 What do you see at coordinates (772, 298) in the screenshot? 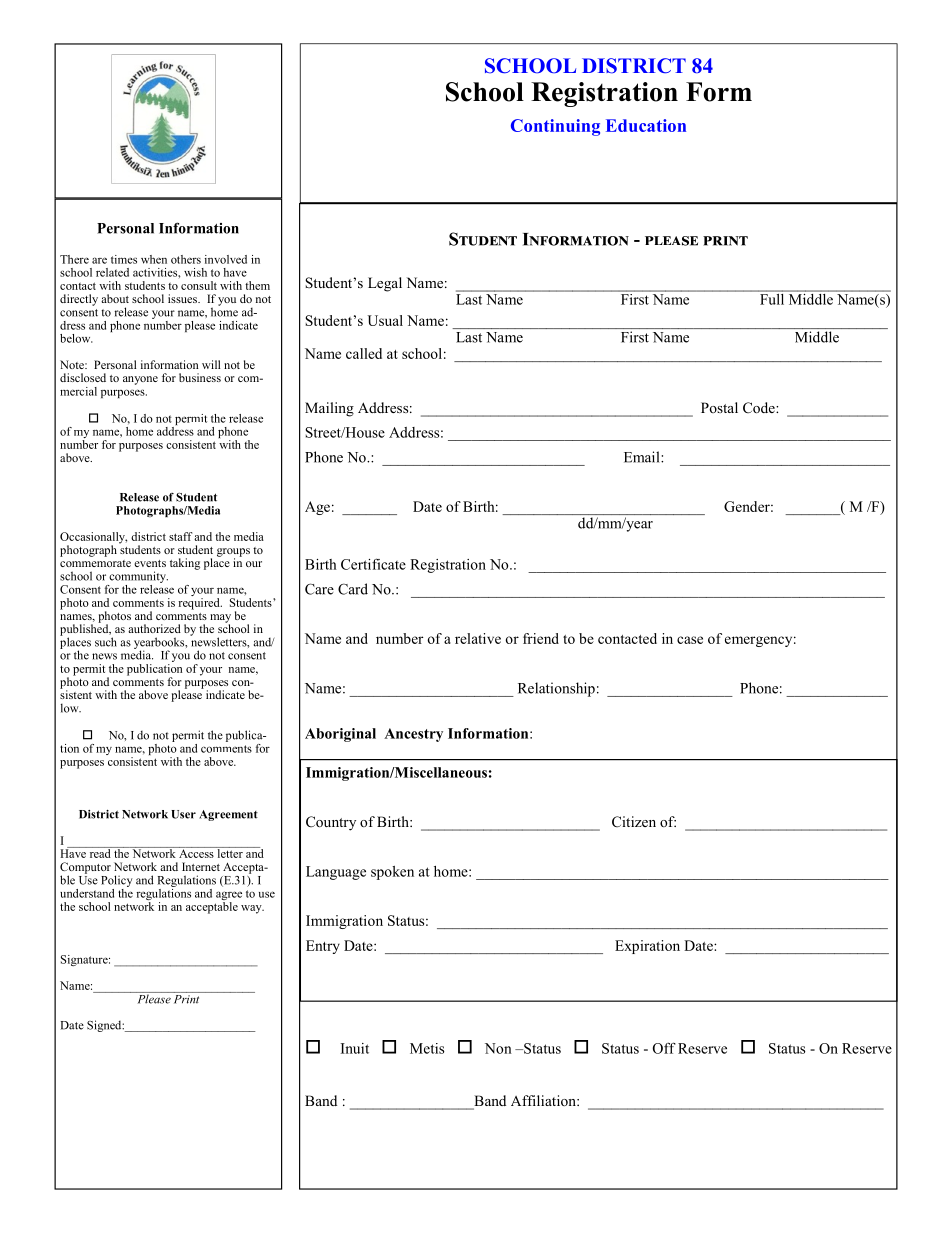
I see `Full` at bounding box center [772, 298].
